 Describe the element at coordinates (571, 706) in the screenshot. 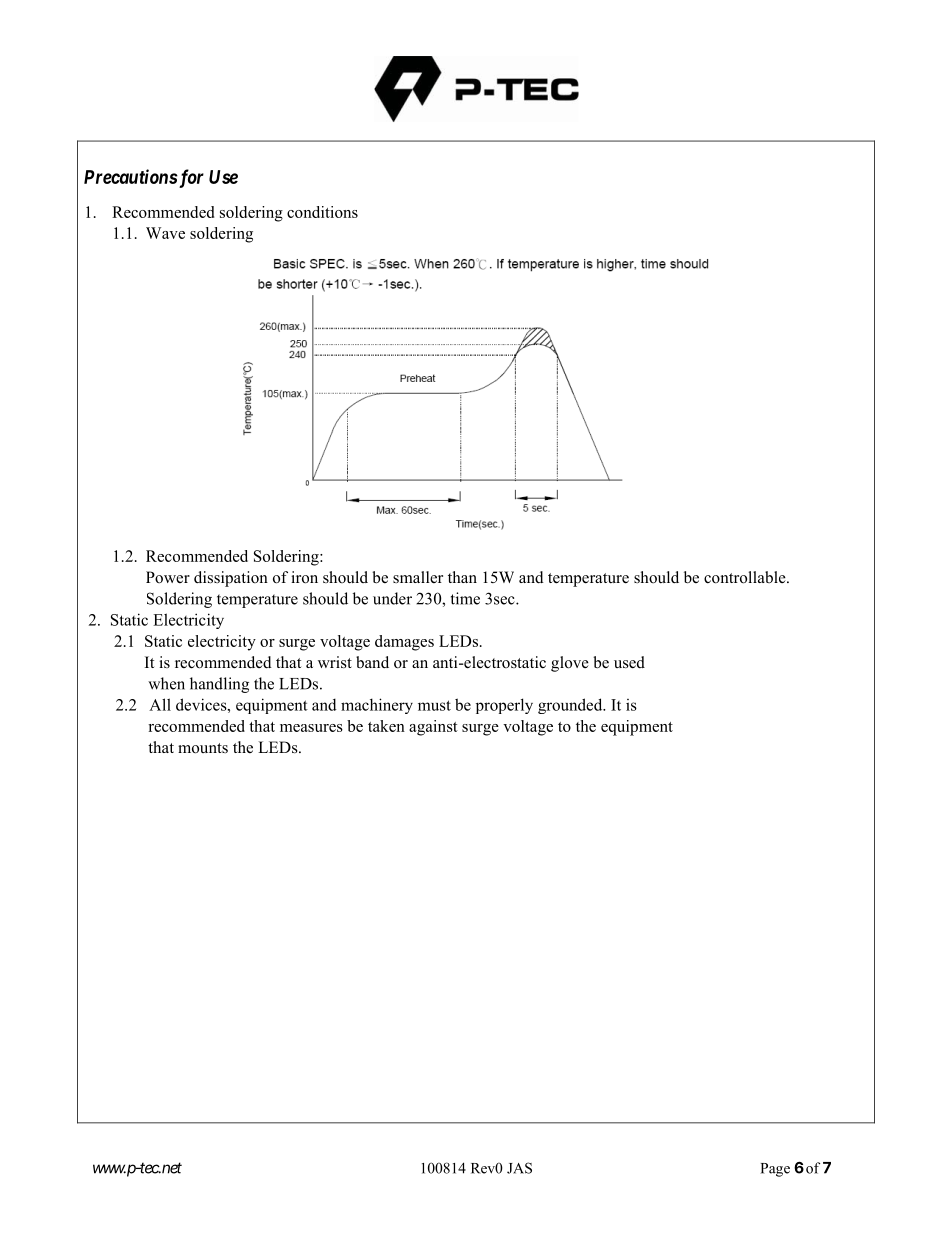

I see `grounded` at that location.
